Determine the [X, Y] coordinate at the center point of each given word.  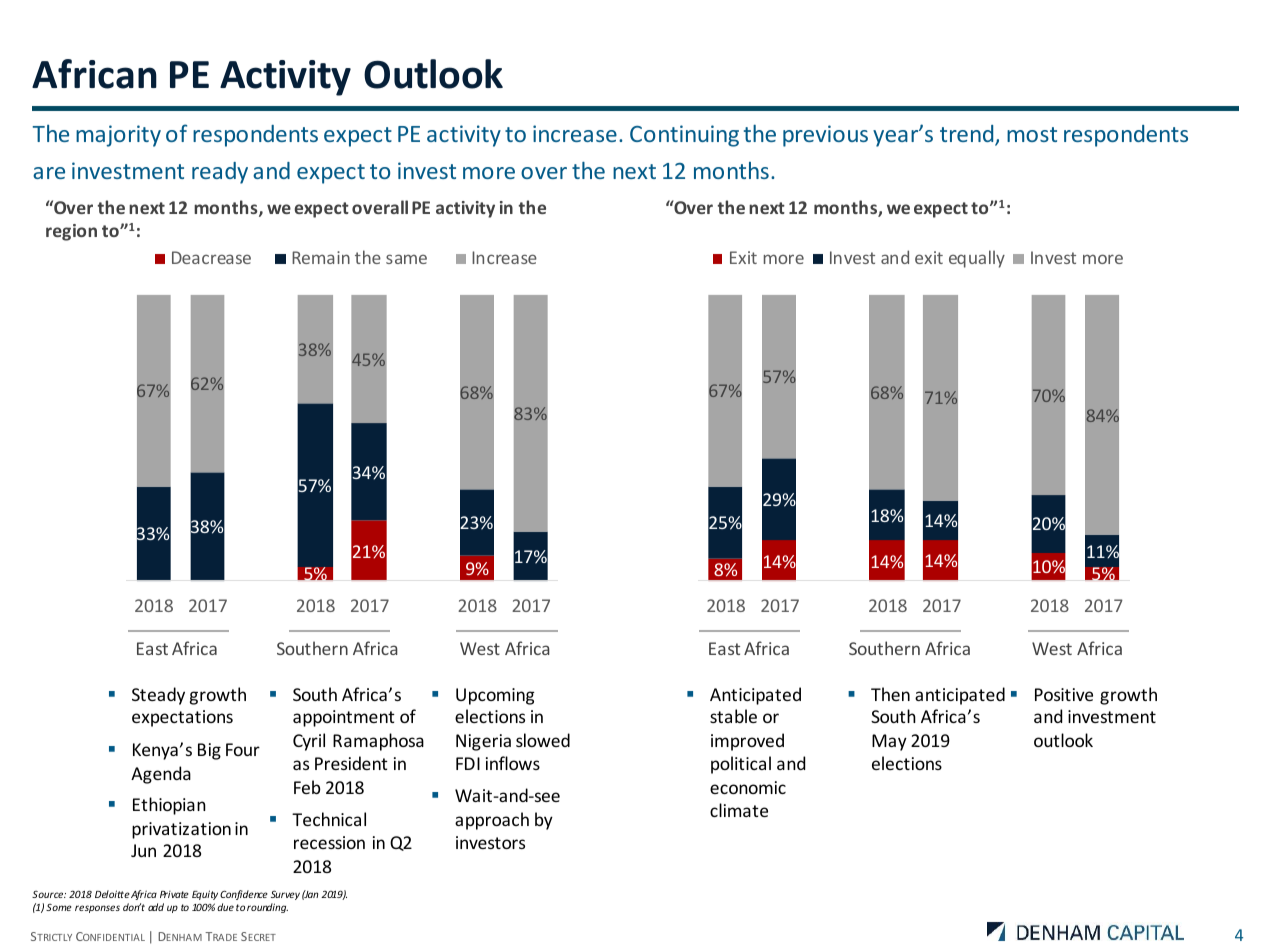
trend [968, 135]
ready [220, 173]
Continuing [684, 136]
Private [174, 894]
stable [733, 716]
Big [209, 751]
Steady [158, 696]
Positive [1064, 694]
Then [890, 694]
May [889, 742]
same [406, 259]
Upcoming [495, 696]
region [71, 232]
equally [977, 259]
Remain [321, 257]
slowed [543, 740]
